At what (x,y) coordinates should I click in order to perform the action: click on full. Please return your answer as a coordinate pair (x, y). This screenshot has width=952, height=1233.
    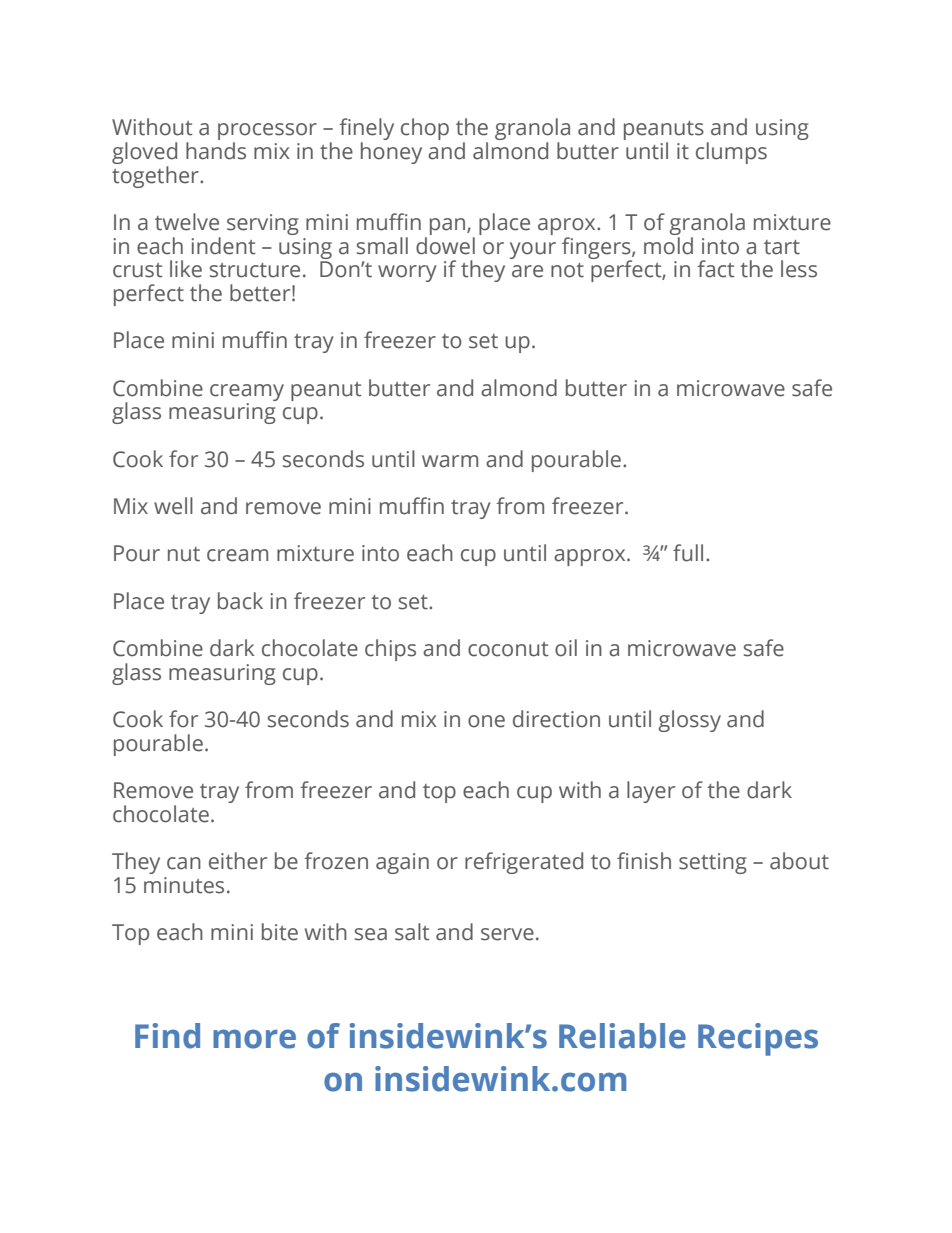
    Looking at the image, I should click on (688, 553).
